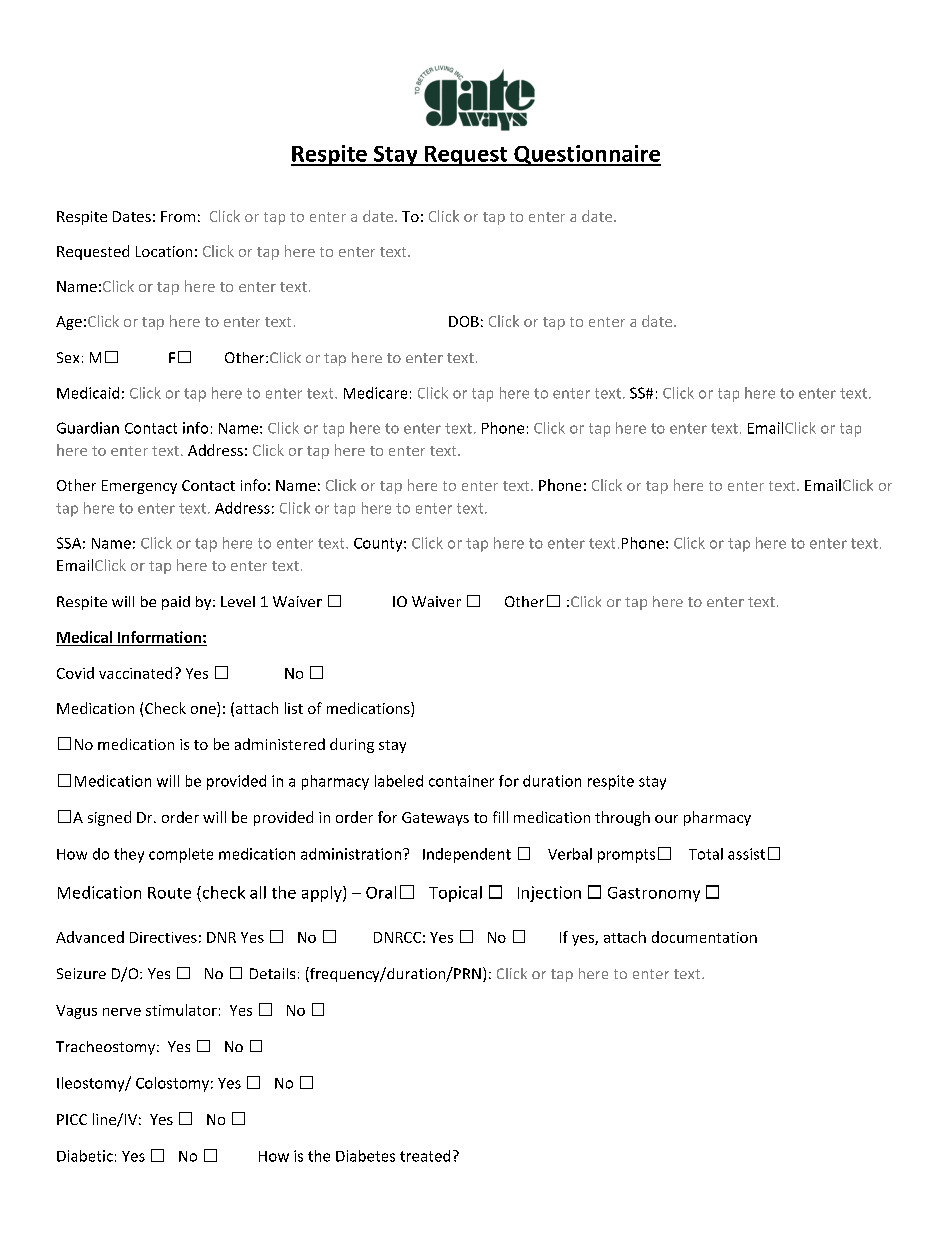  I want to click on Medicare, so click(375, 393).
